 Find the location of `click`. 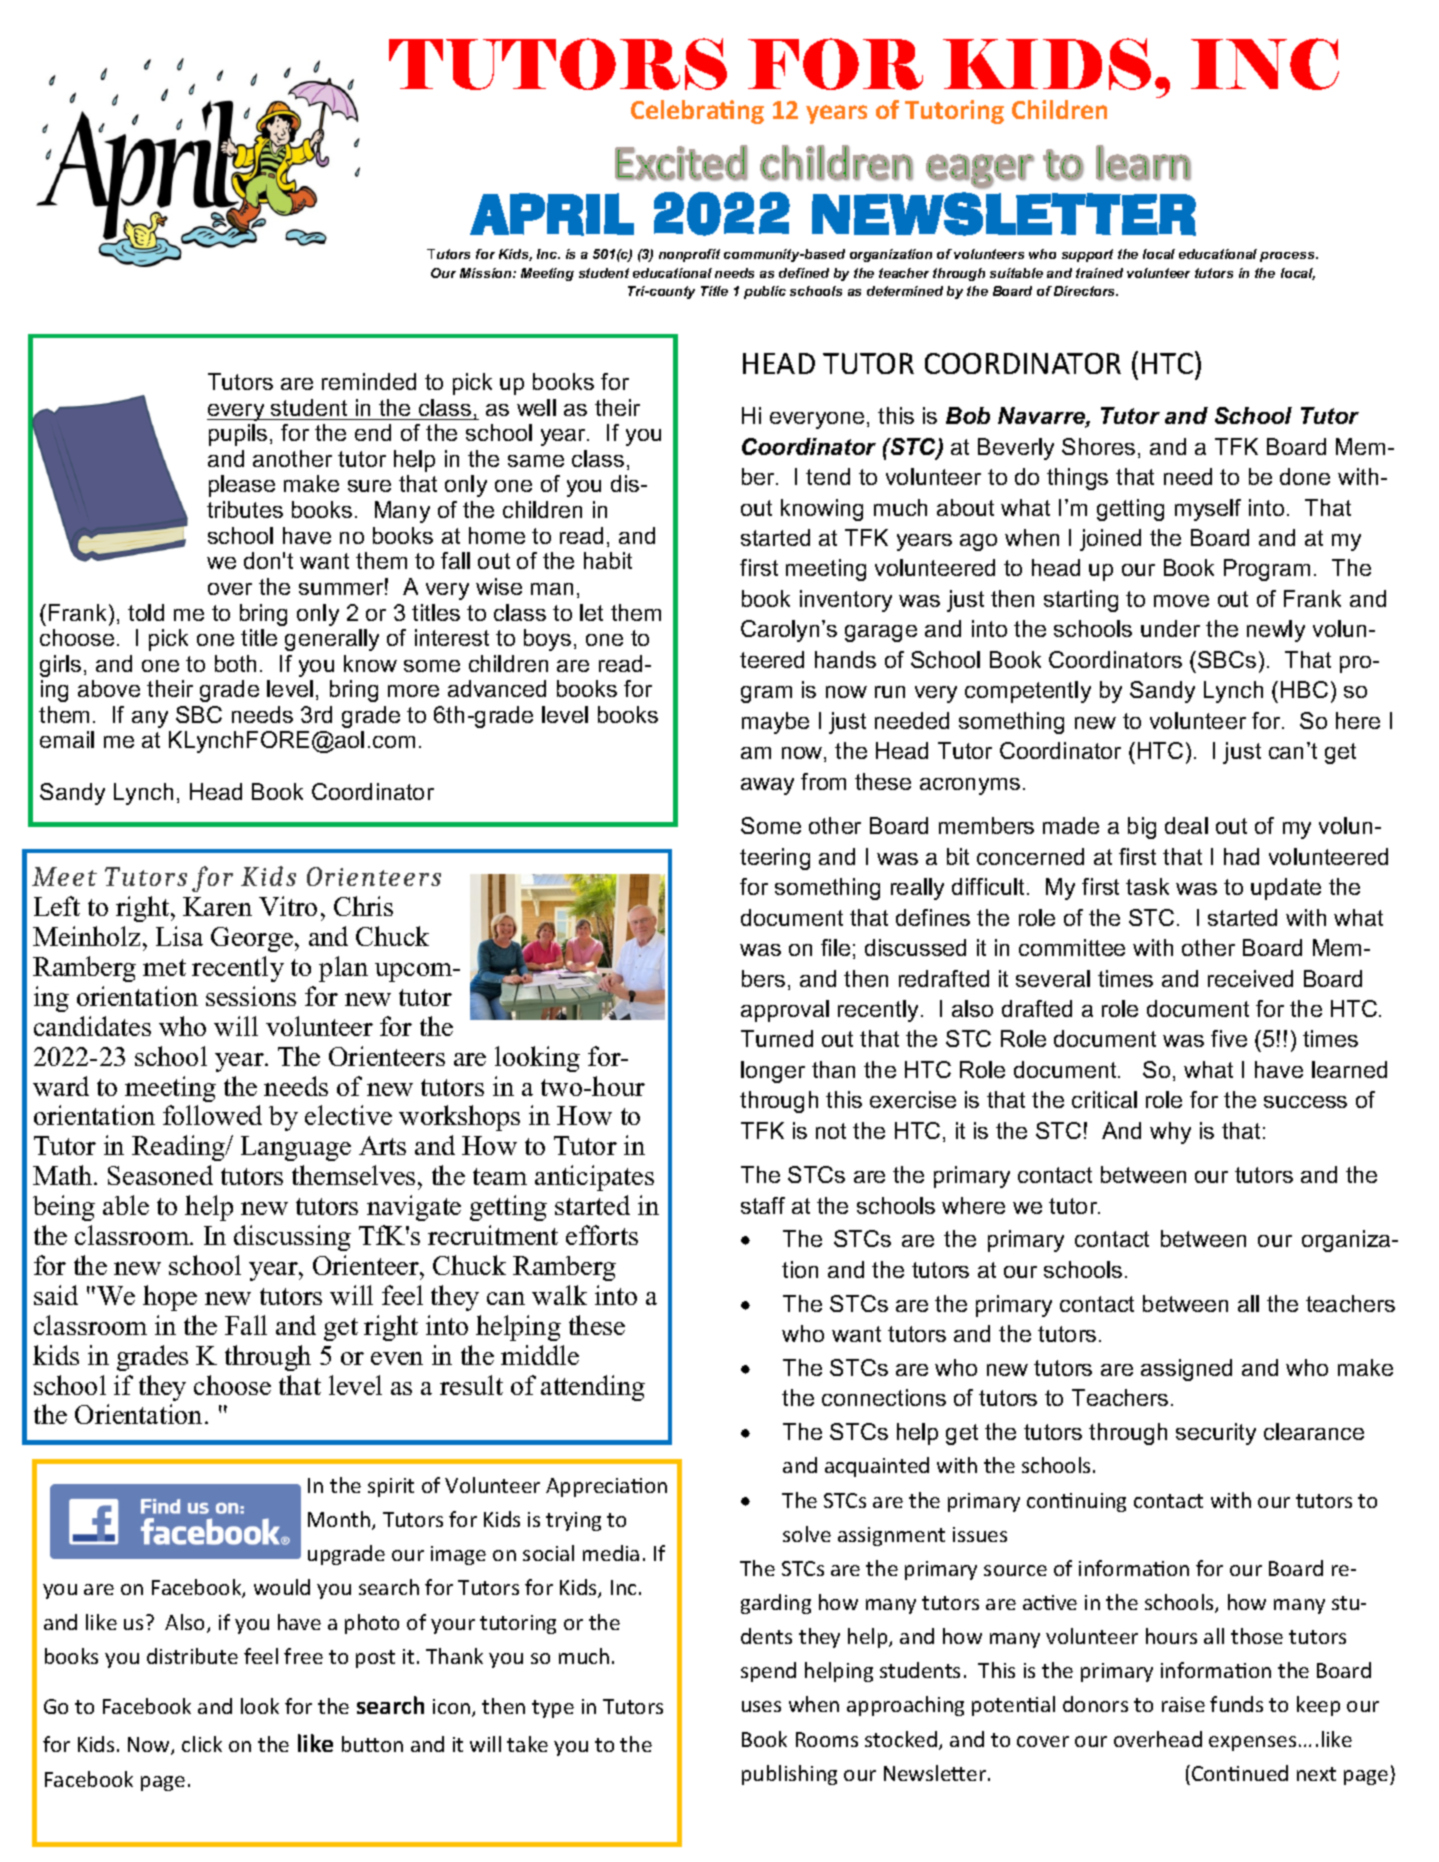

click is located at coordinates (202, 1744).
